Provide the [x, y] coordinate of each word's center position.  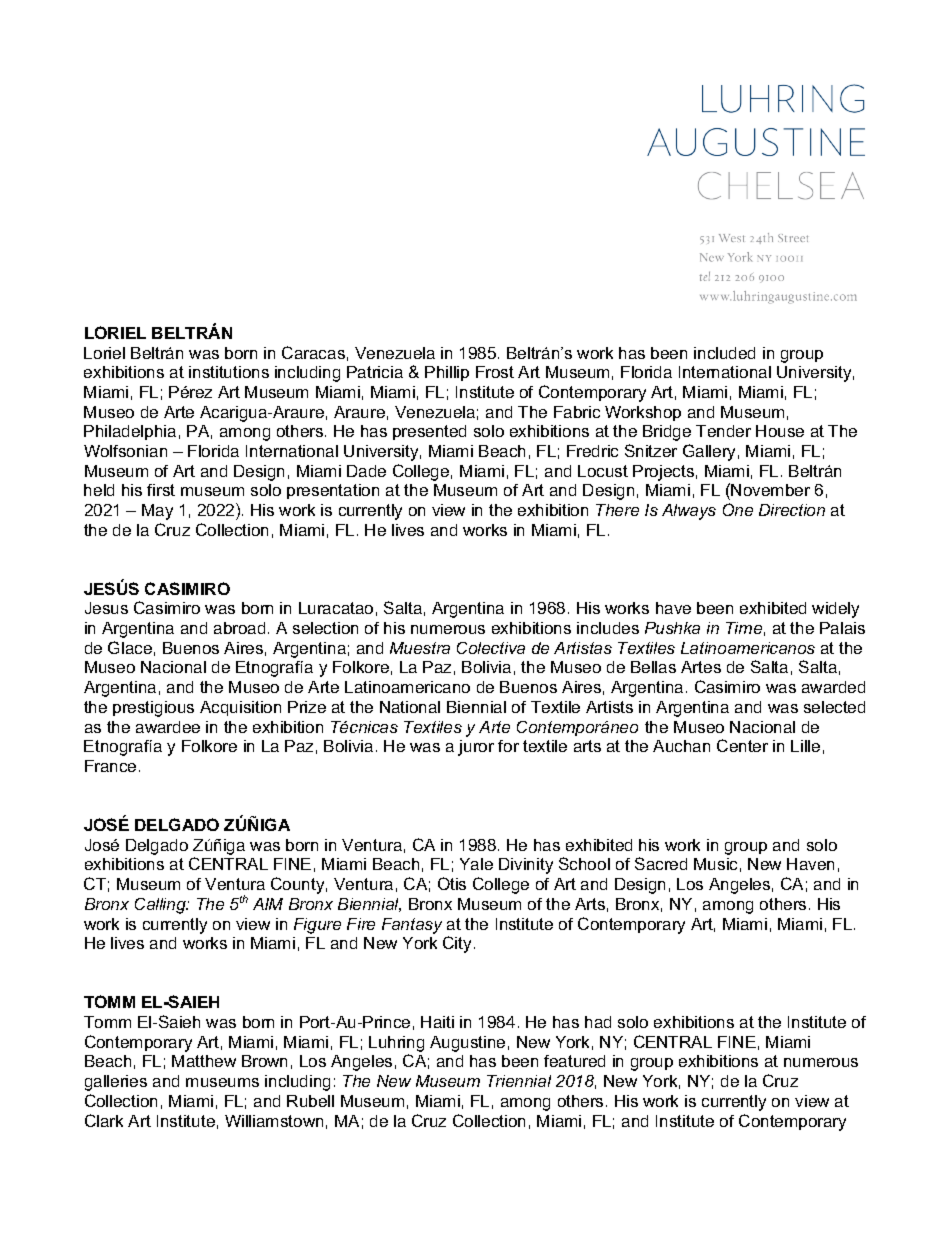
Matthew [204, 1061]
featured [574, 1061]
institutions [229, 372]
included [724, 353]
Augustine [467, 1044]
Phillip [447, 373]
